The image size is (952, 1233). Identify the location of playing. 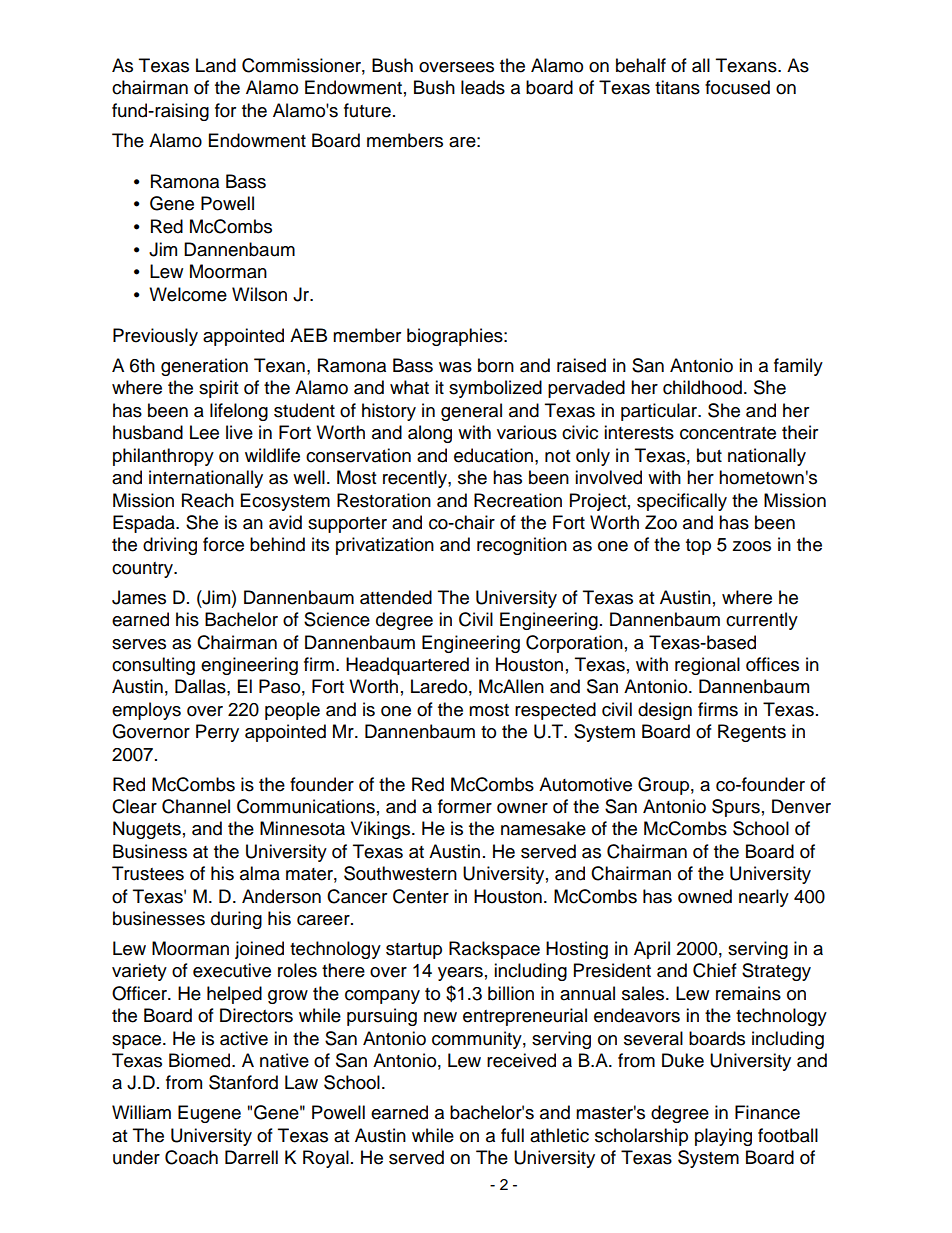
(723, 1137).
